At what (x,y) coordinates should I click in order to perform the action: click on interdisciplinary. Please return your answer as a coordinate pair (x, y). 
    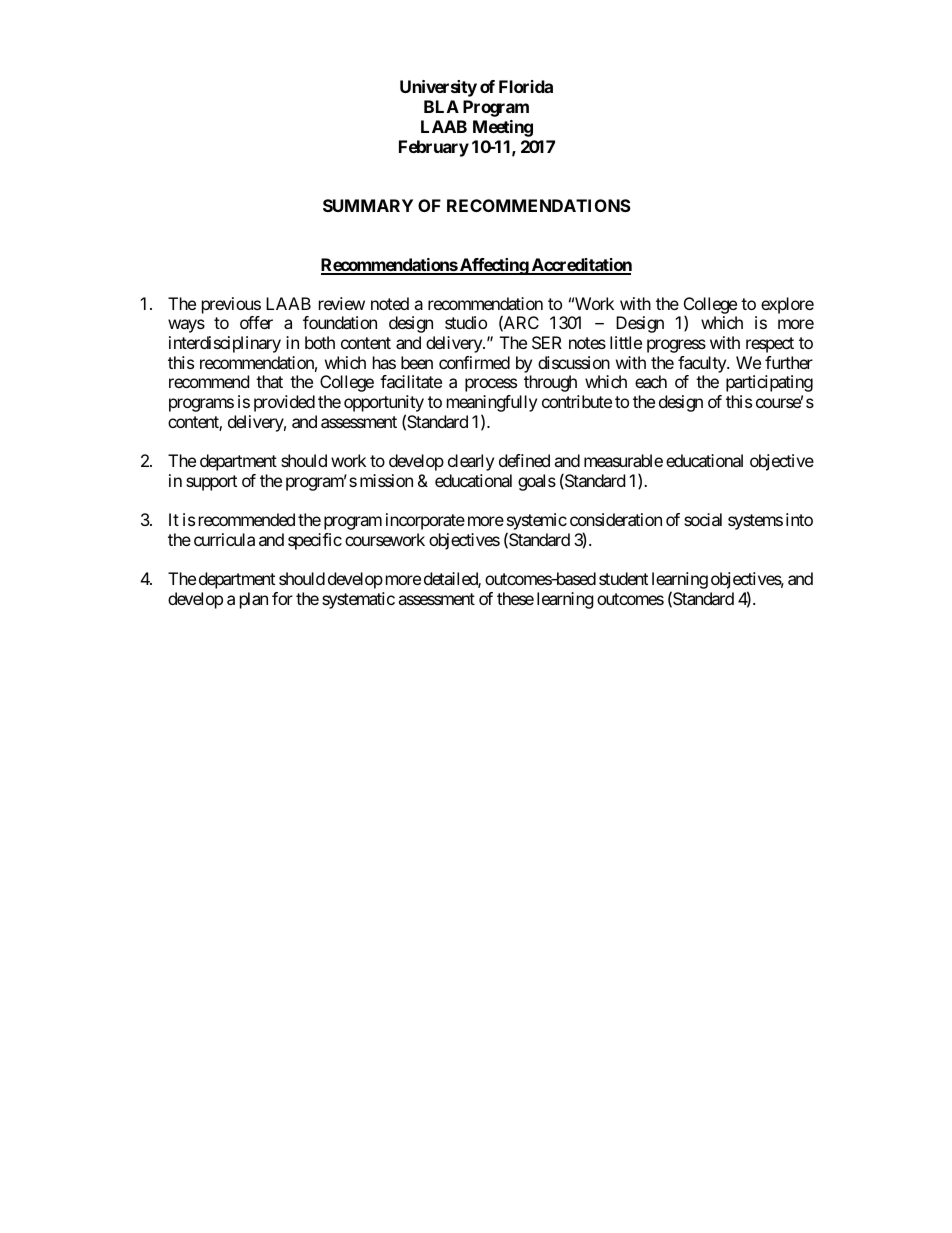
    Looking at the image, I should click on (225, 344).
